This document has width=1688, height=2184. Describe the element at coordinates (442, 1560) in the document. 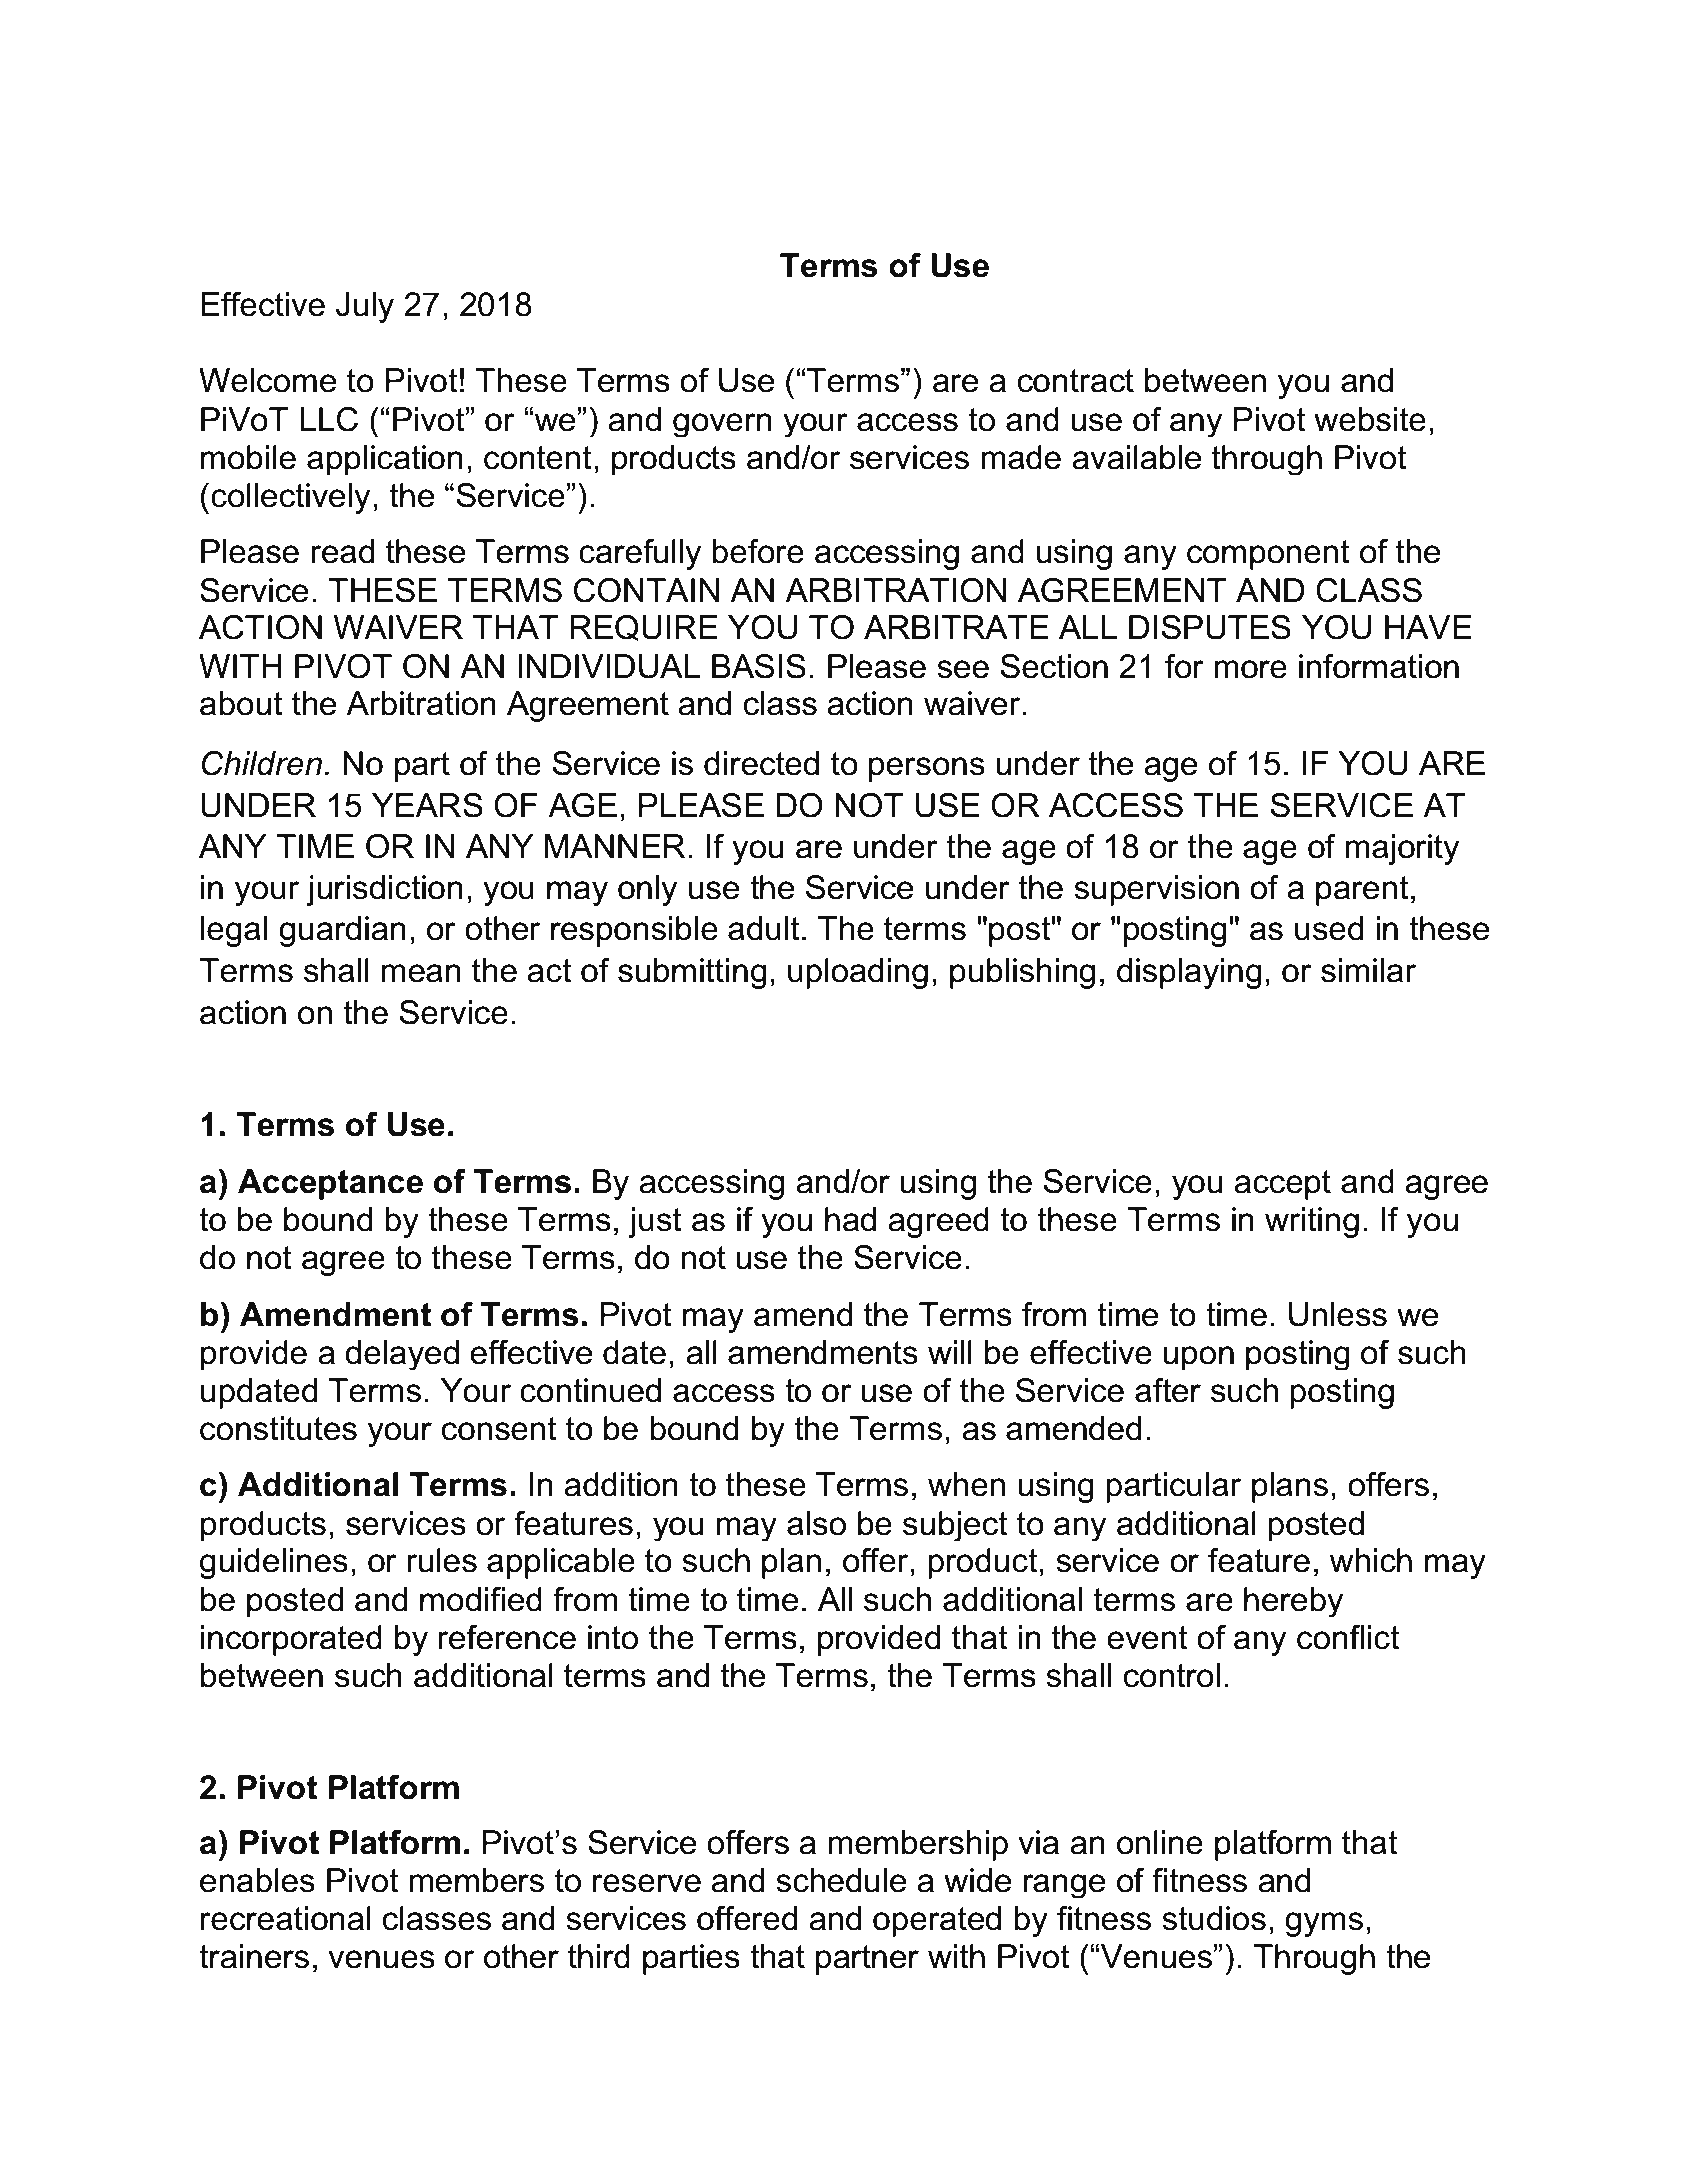

I see `rules` at that location.
